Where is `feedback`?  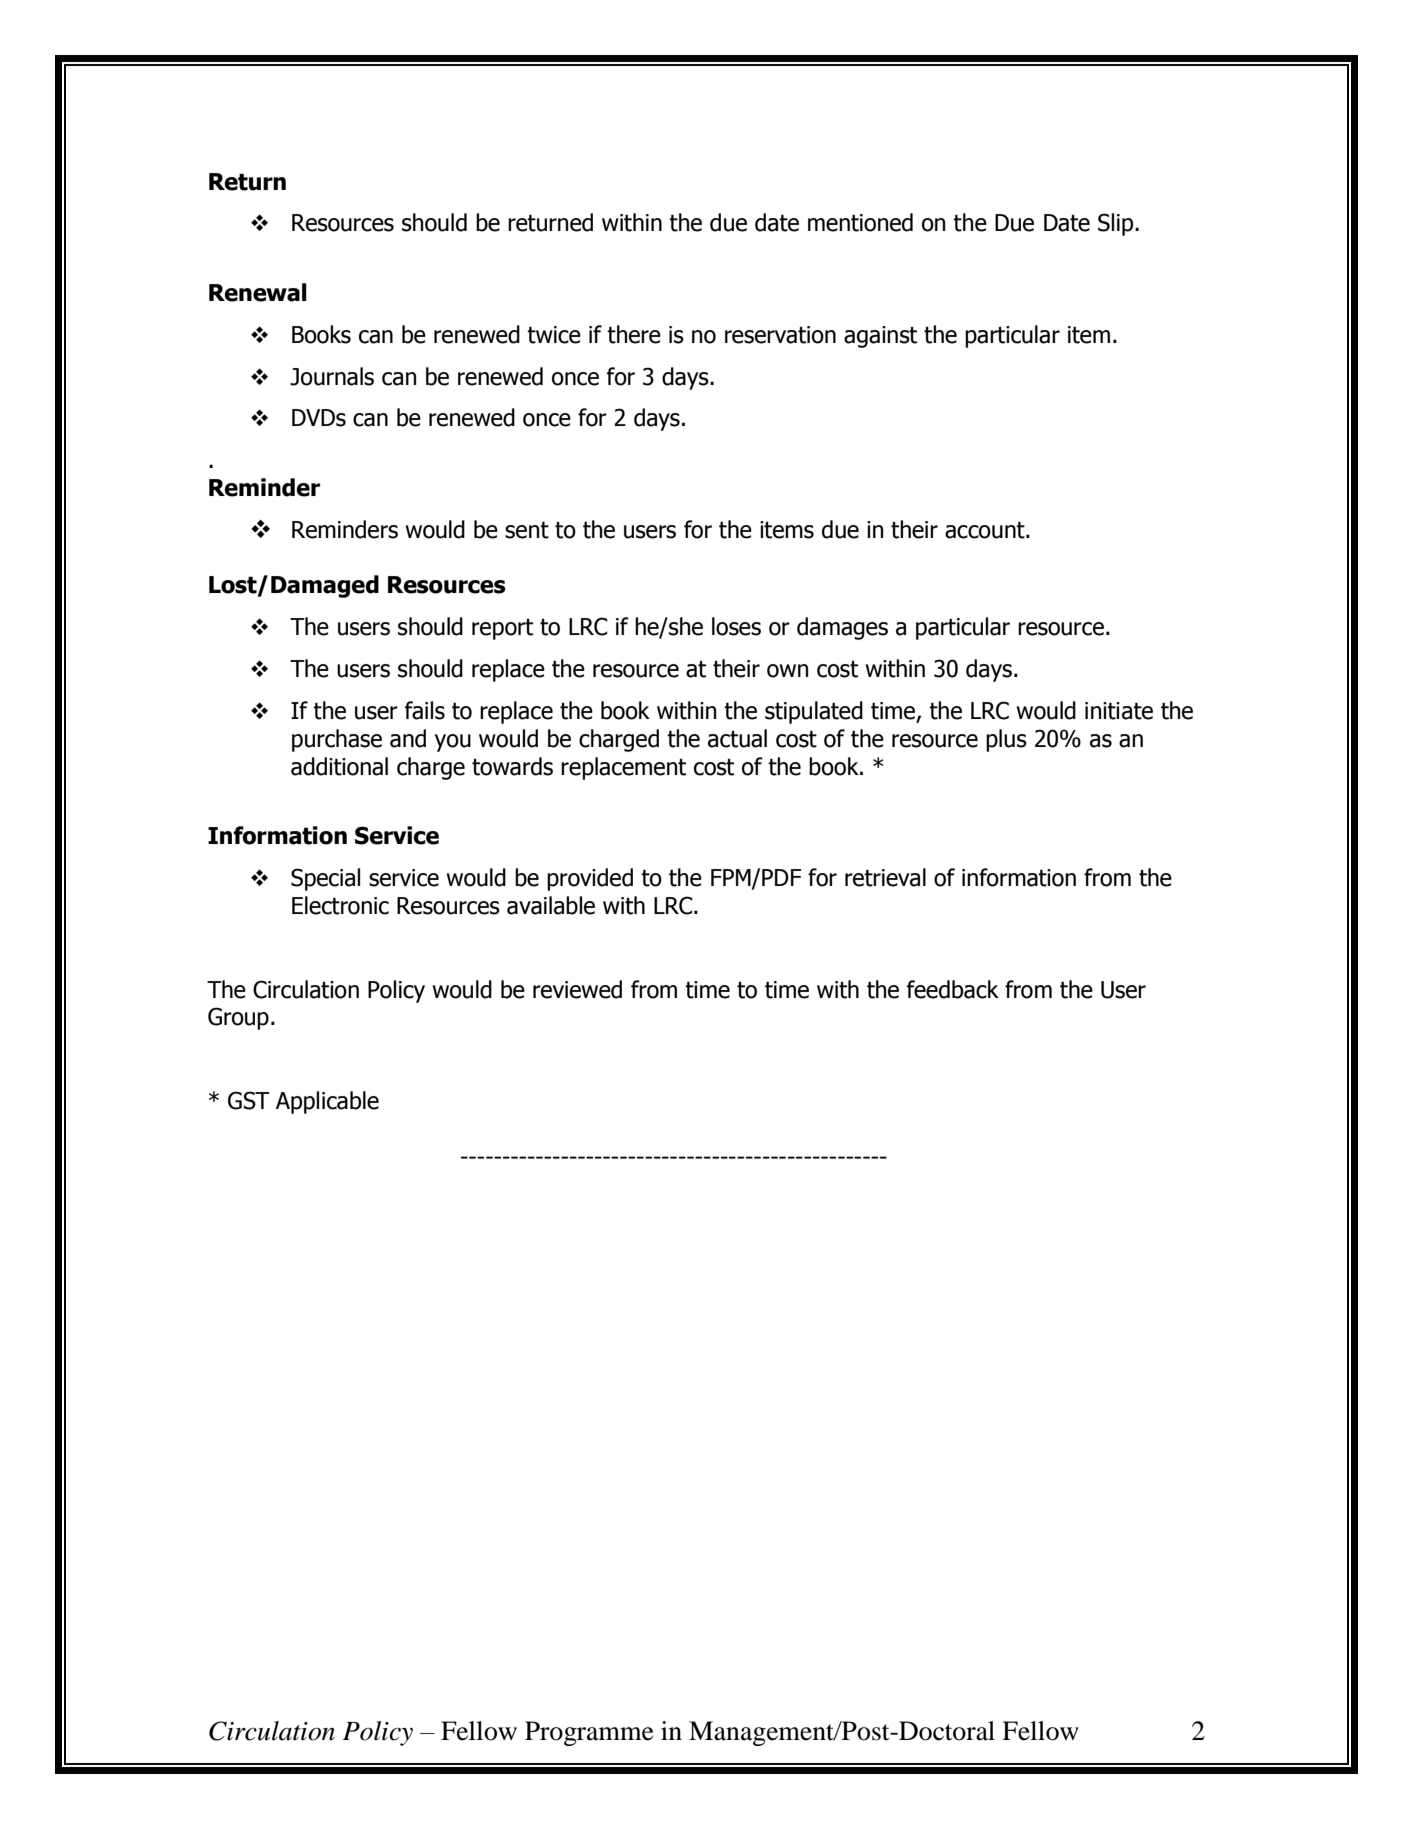 feedback is located at coordinates (953, 989).
